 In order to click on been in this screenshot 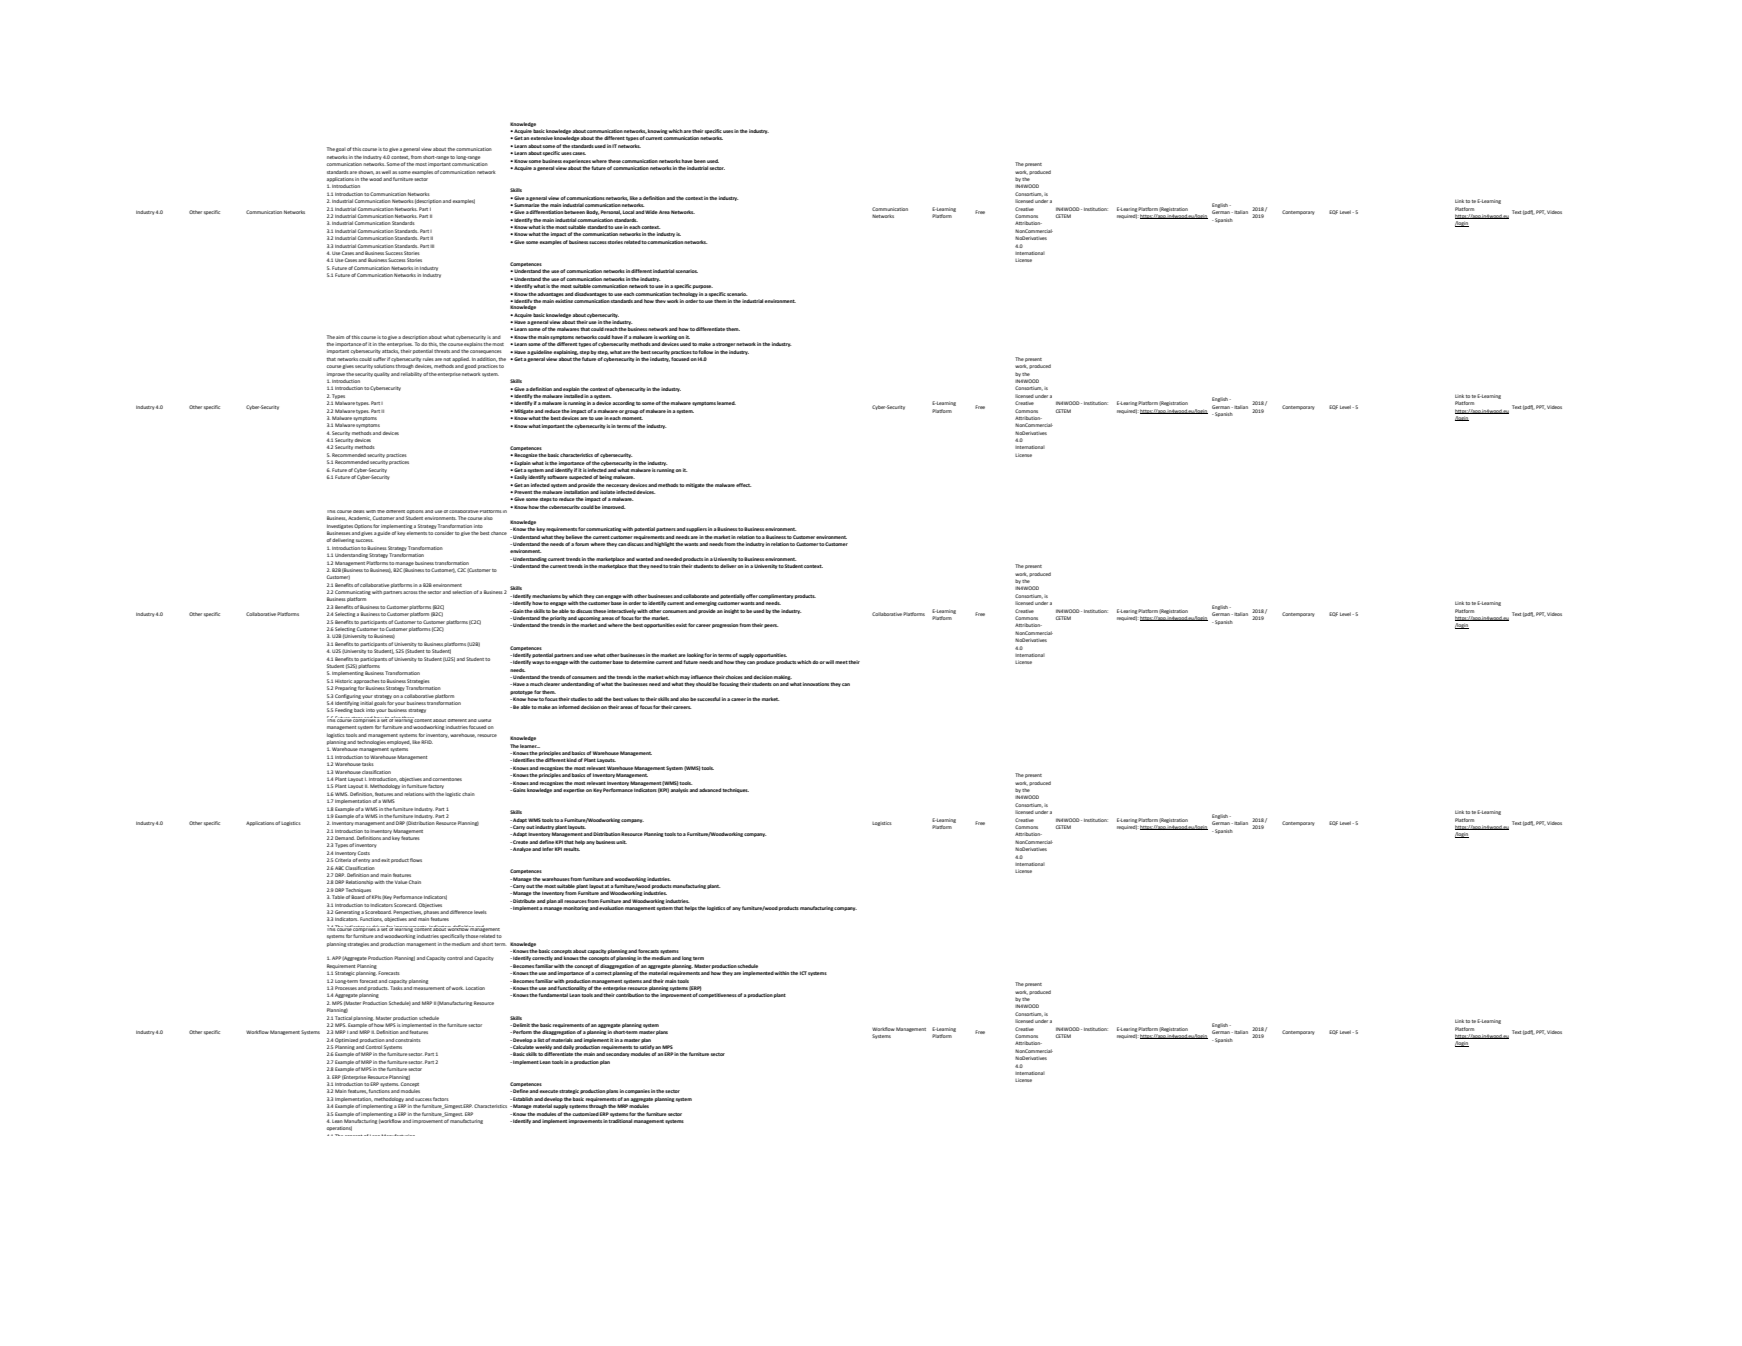, I will do `click(700, 161)`.
